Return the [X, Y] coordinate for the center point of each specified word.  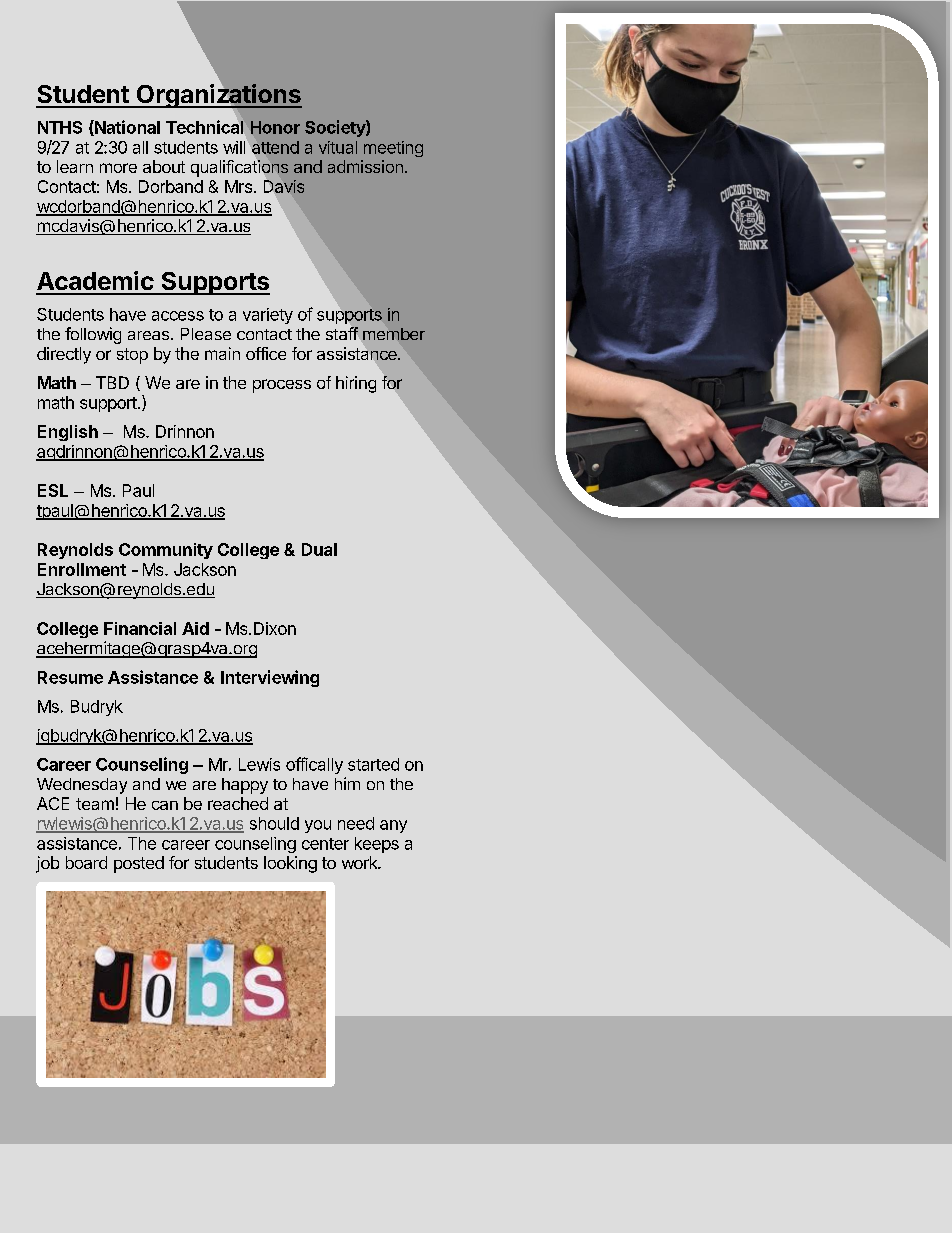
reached [238, 803]
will [234, 147]
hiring [356, 384]
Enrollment [82, 569]
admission [365, 166]
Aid [195, 628]
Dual [319, 549]
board [86, 862]
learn [75, 166]
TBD [112, 382]
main [222, 353]
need [356, 823]
